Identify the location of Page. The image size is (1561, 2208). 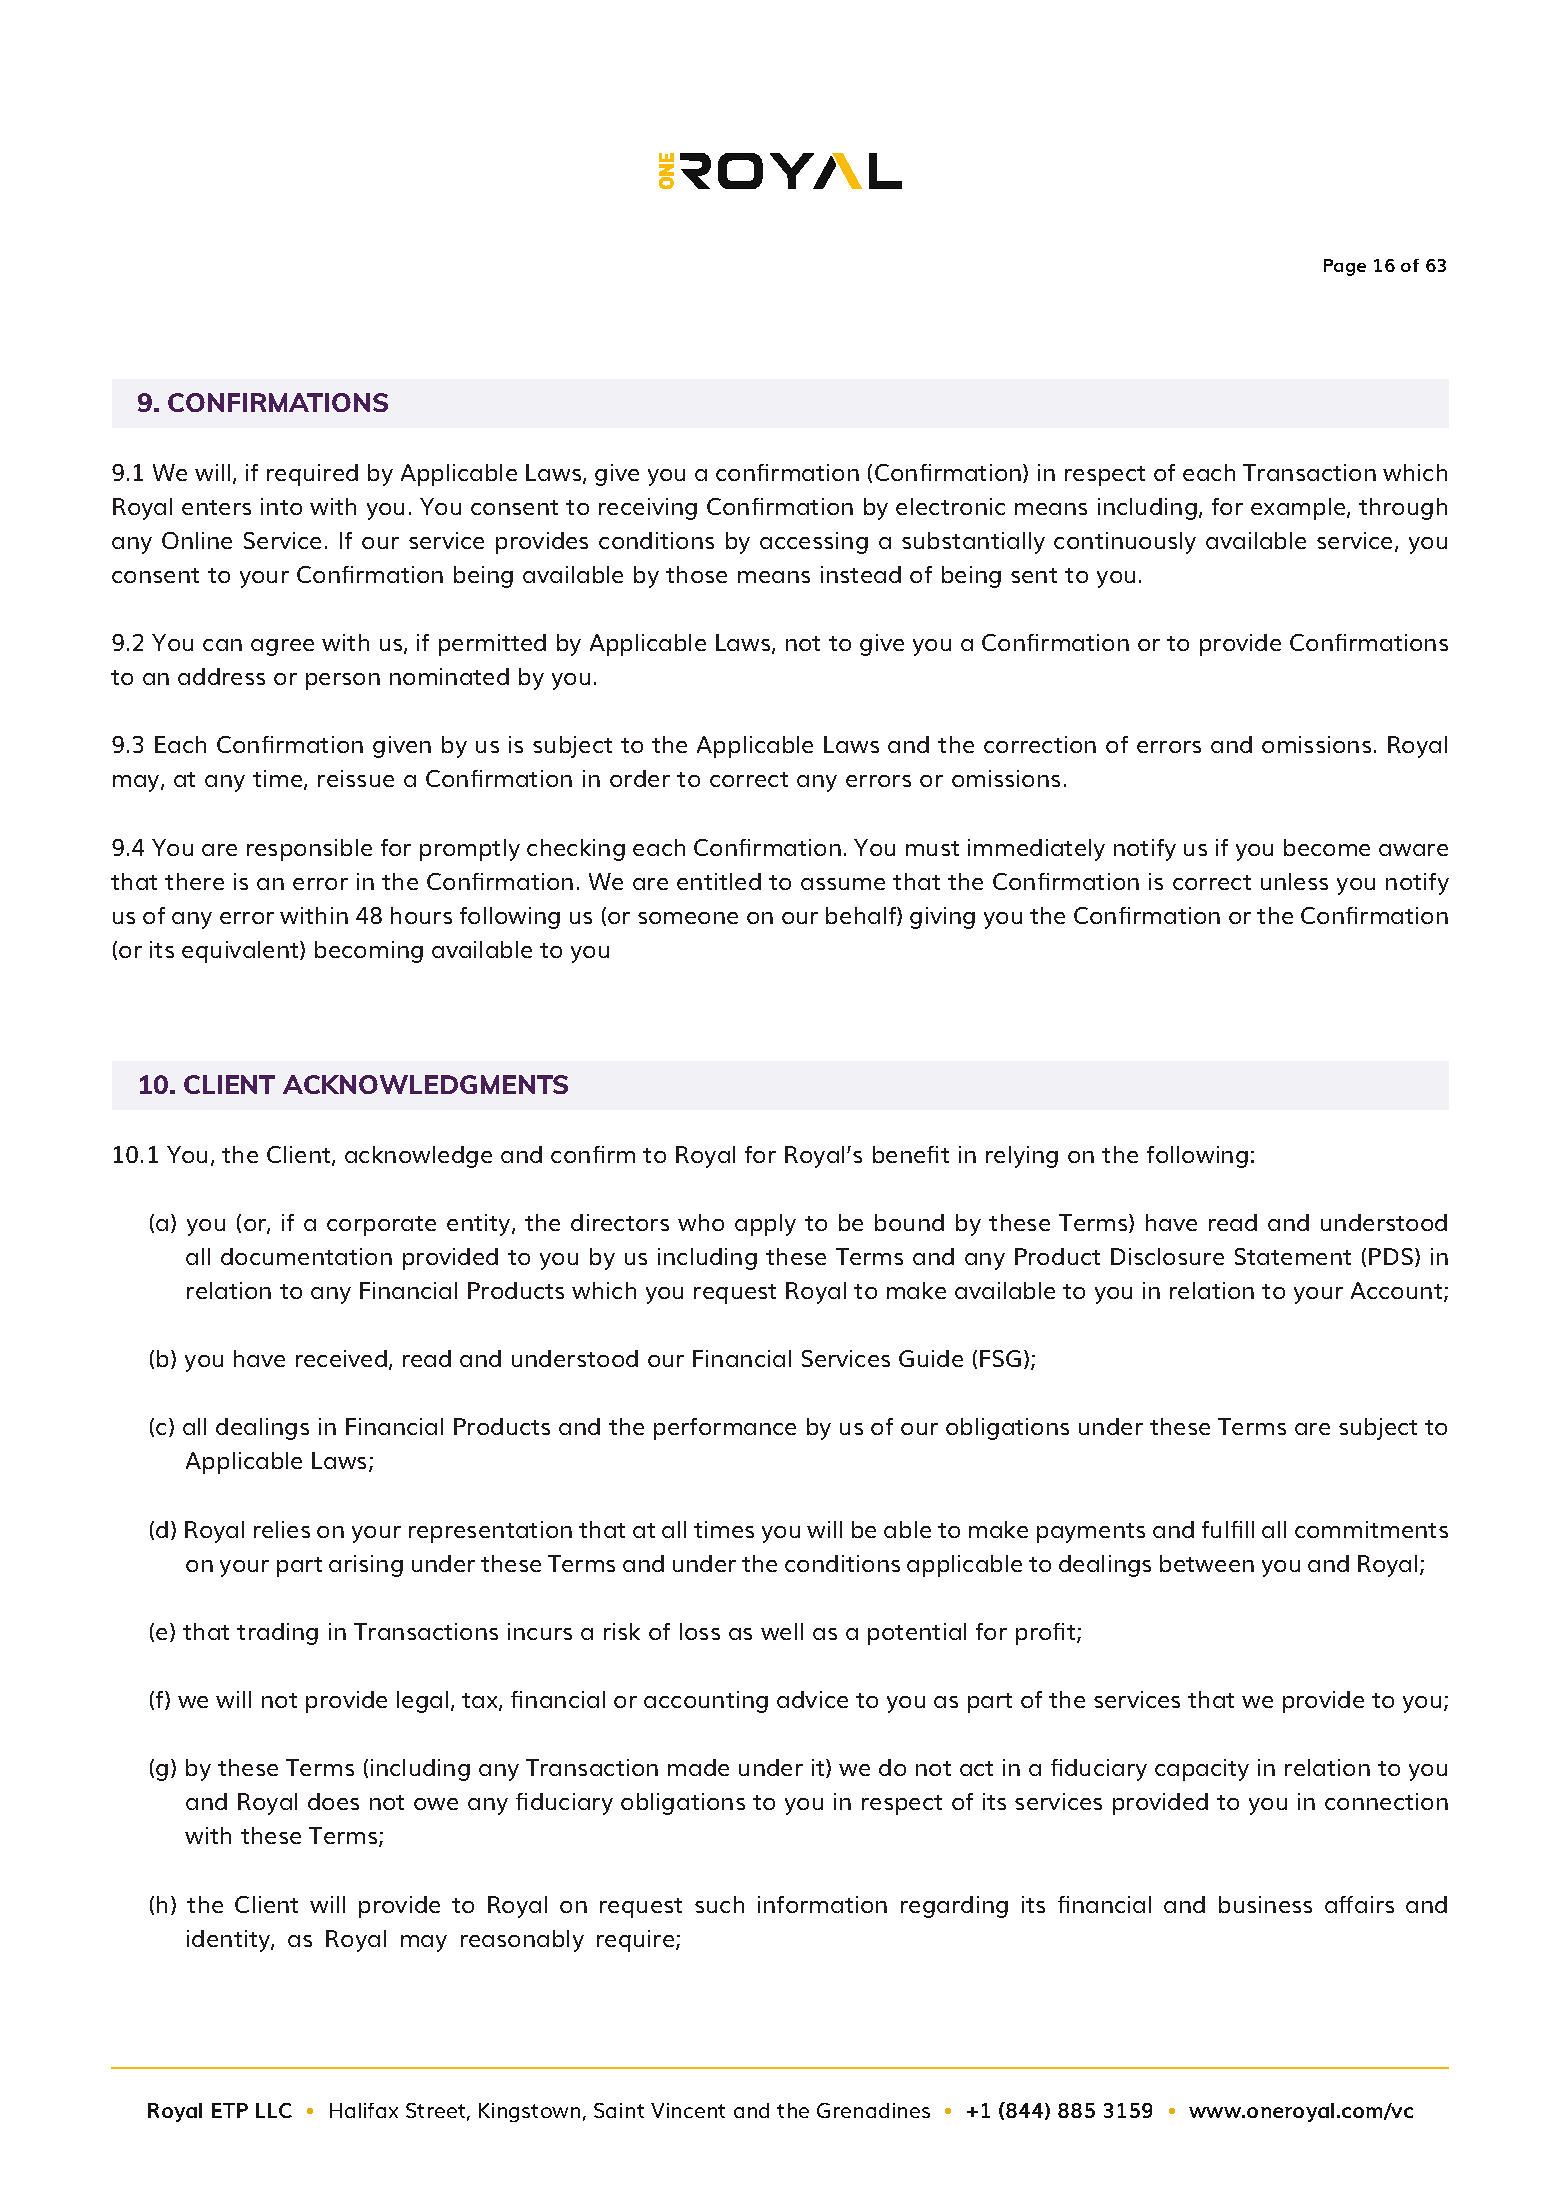
(1345, 267).
